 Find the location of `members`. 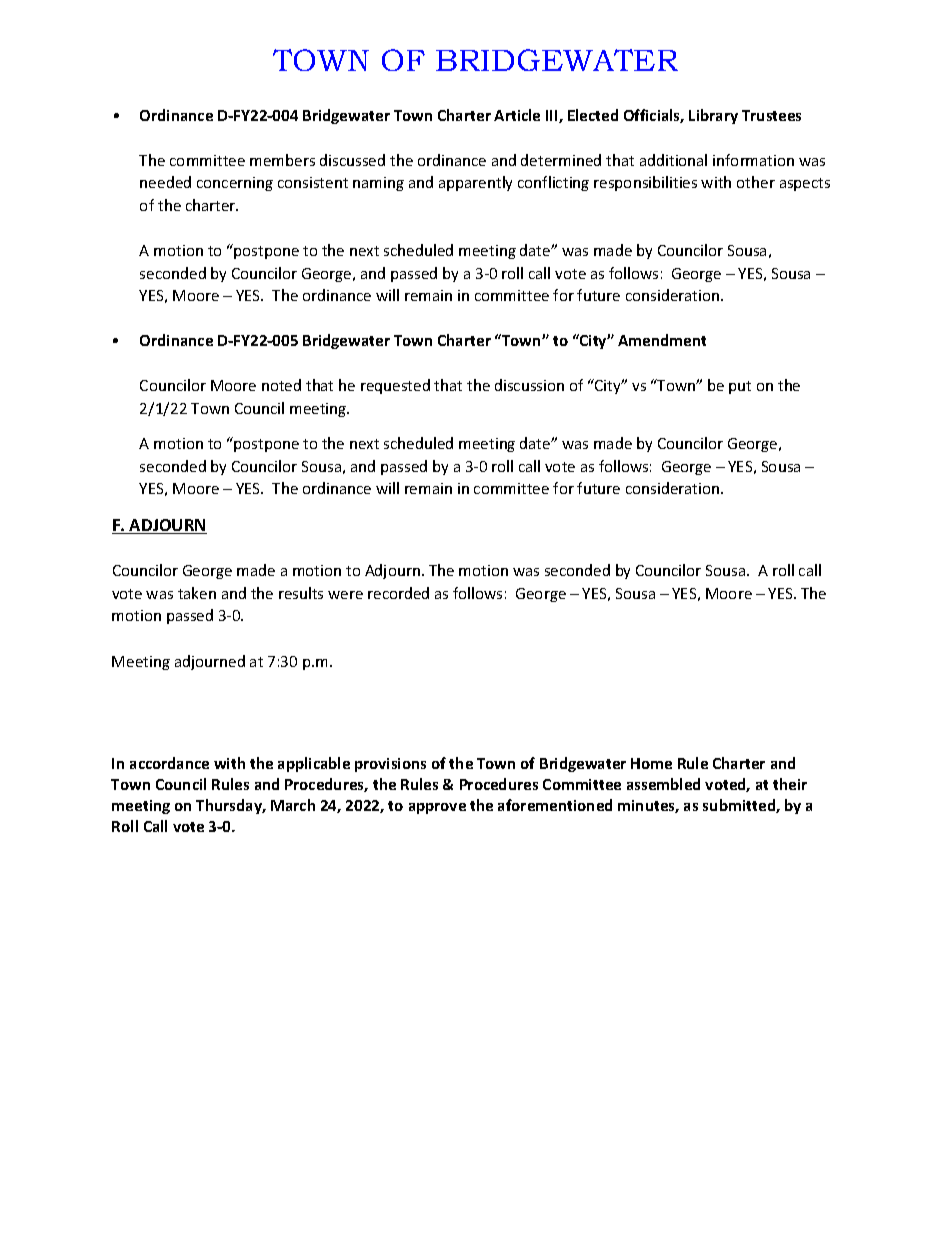

members is located at coordinates (282, 160).
